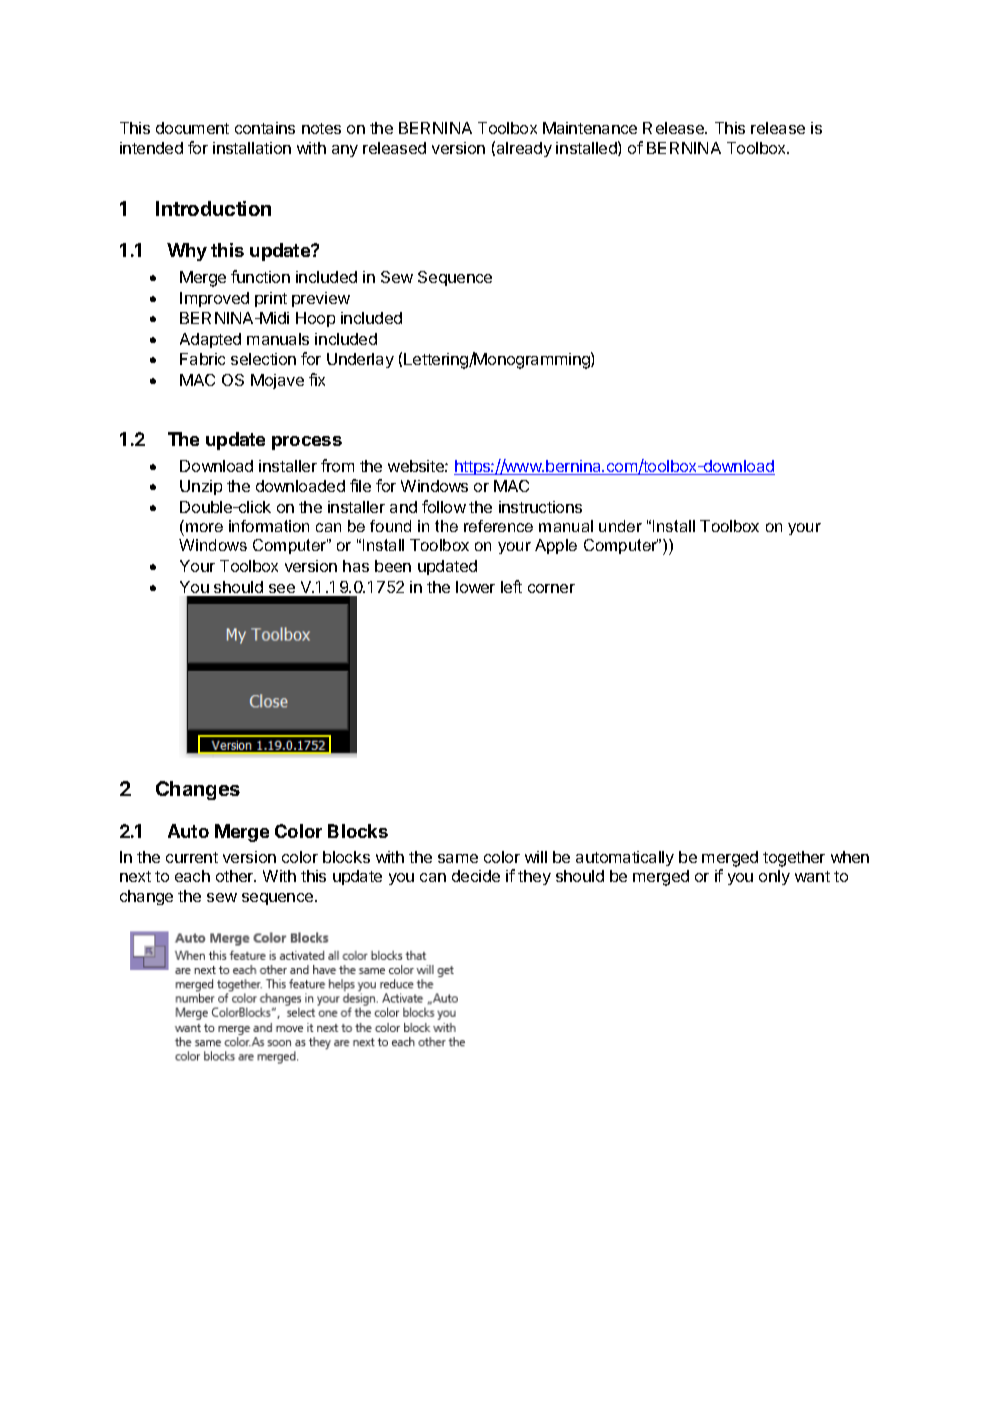 This screenshot has height=1415, width=1001. Describe the element at coordinates (192, 857) in the screenshot. I see `current` at that location.
